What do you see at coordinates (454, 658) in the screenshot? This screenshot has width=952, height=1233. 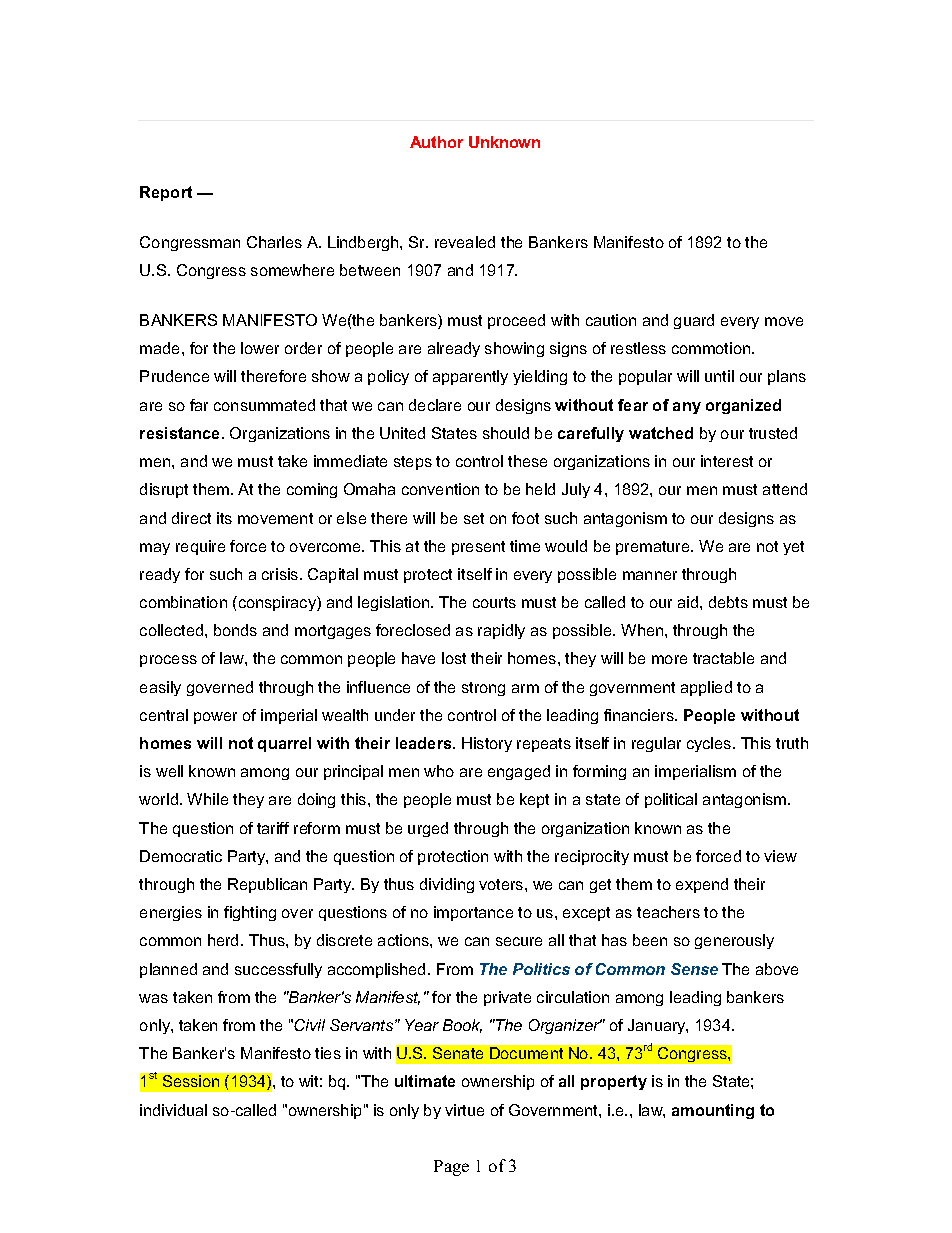 I see `lost` at bounding box center [454, 658].
